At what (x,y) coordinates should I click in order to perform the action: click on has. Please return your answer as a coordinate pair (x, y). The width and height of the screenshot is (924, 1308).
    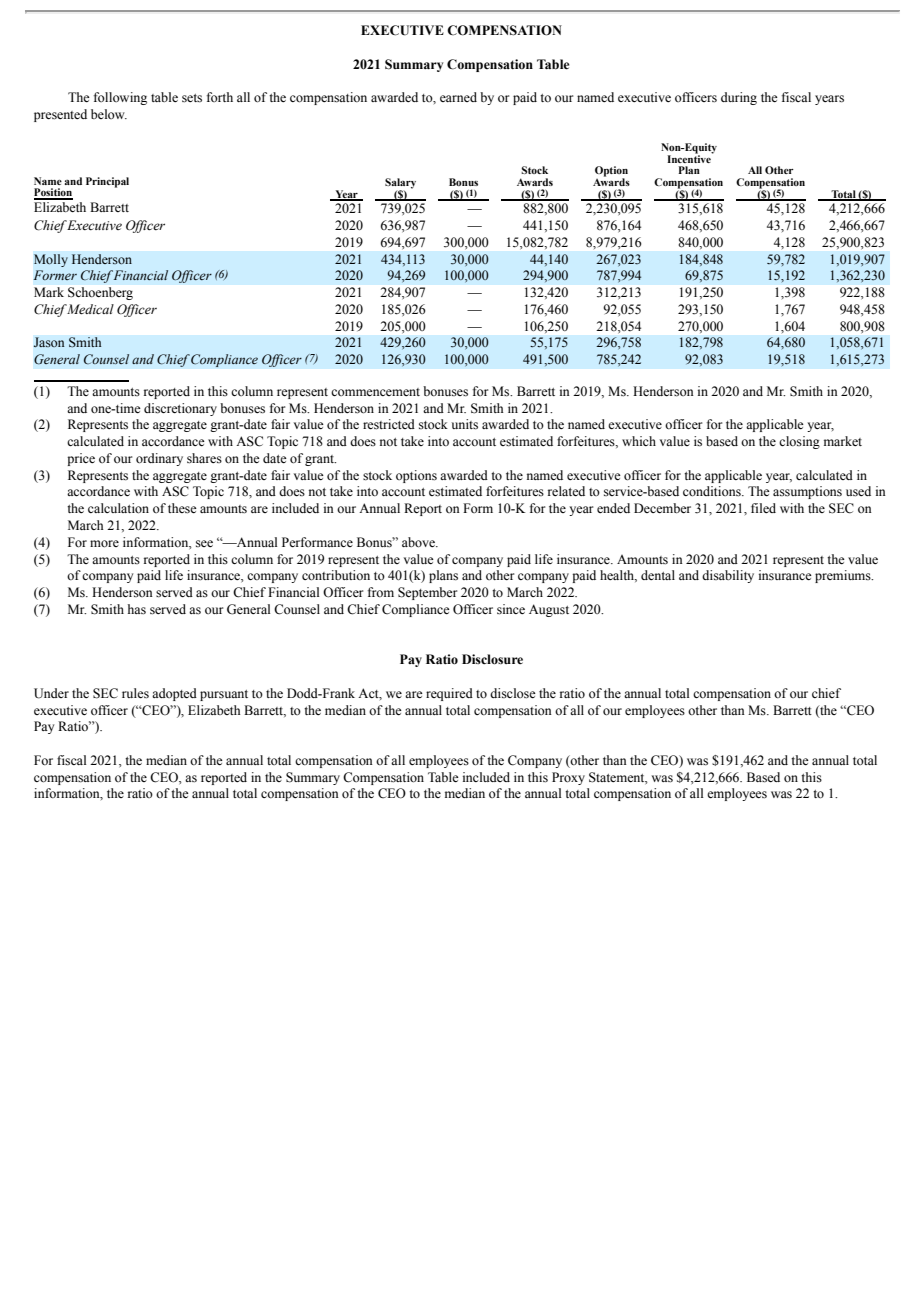
    Looking at the image, I should click on (137, 609).
